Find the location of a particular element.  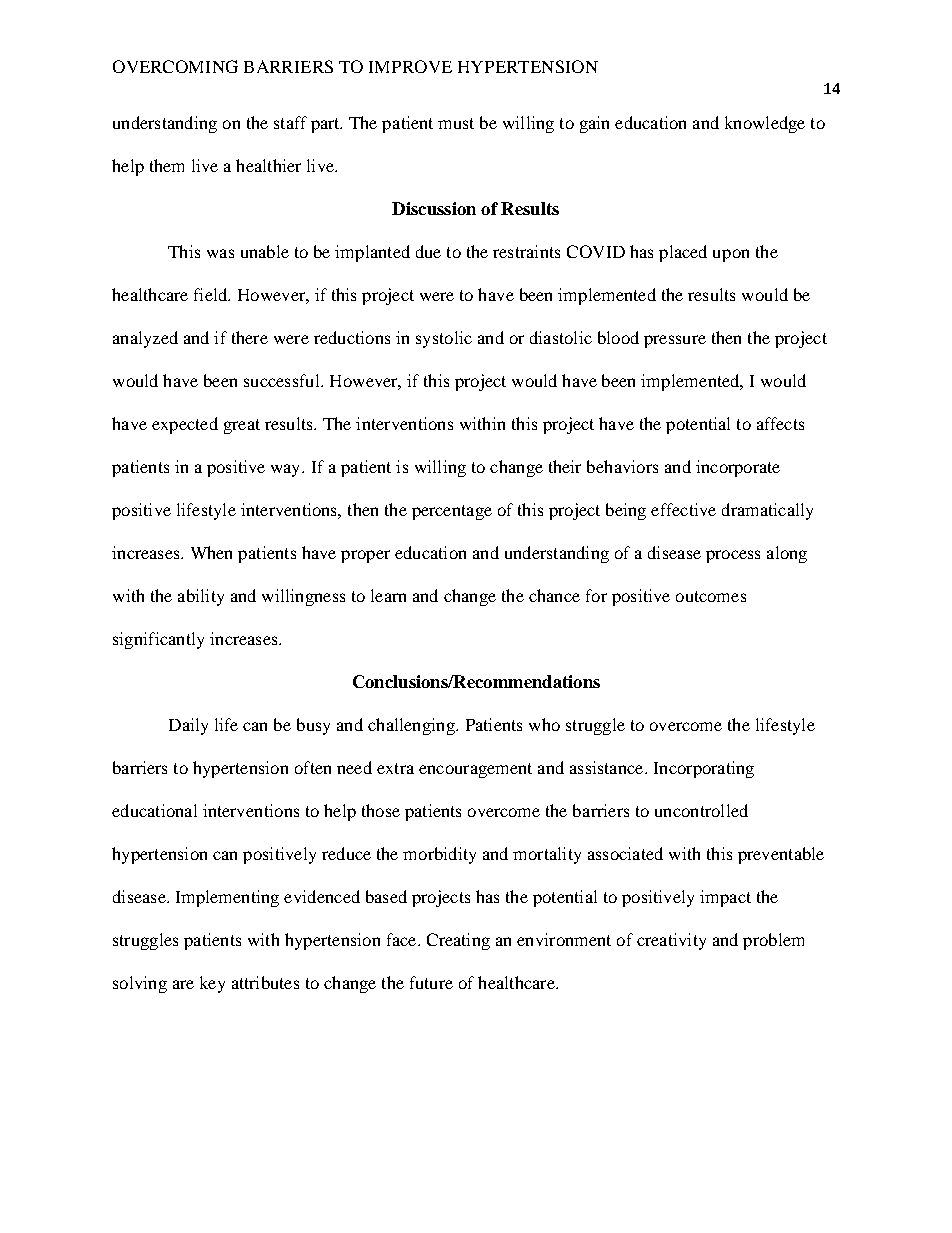

creativity is located at coordinates (671, 941).
